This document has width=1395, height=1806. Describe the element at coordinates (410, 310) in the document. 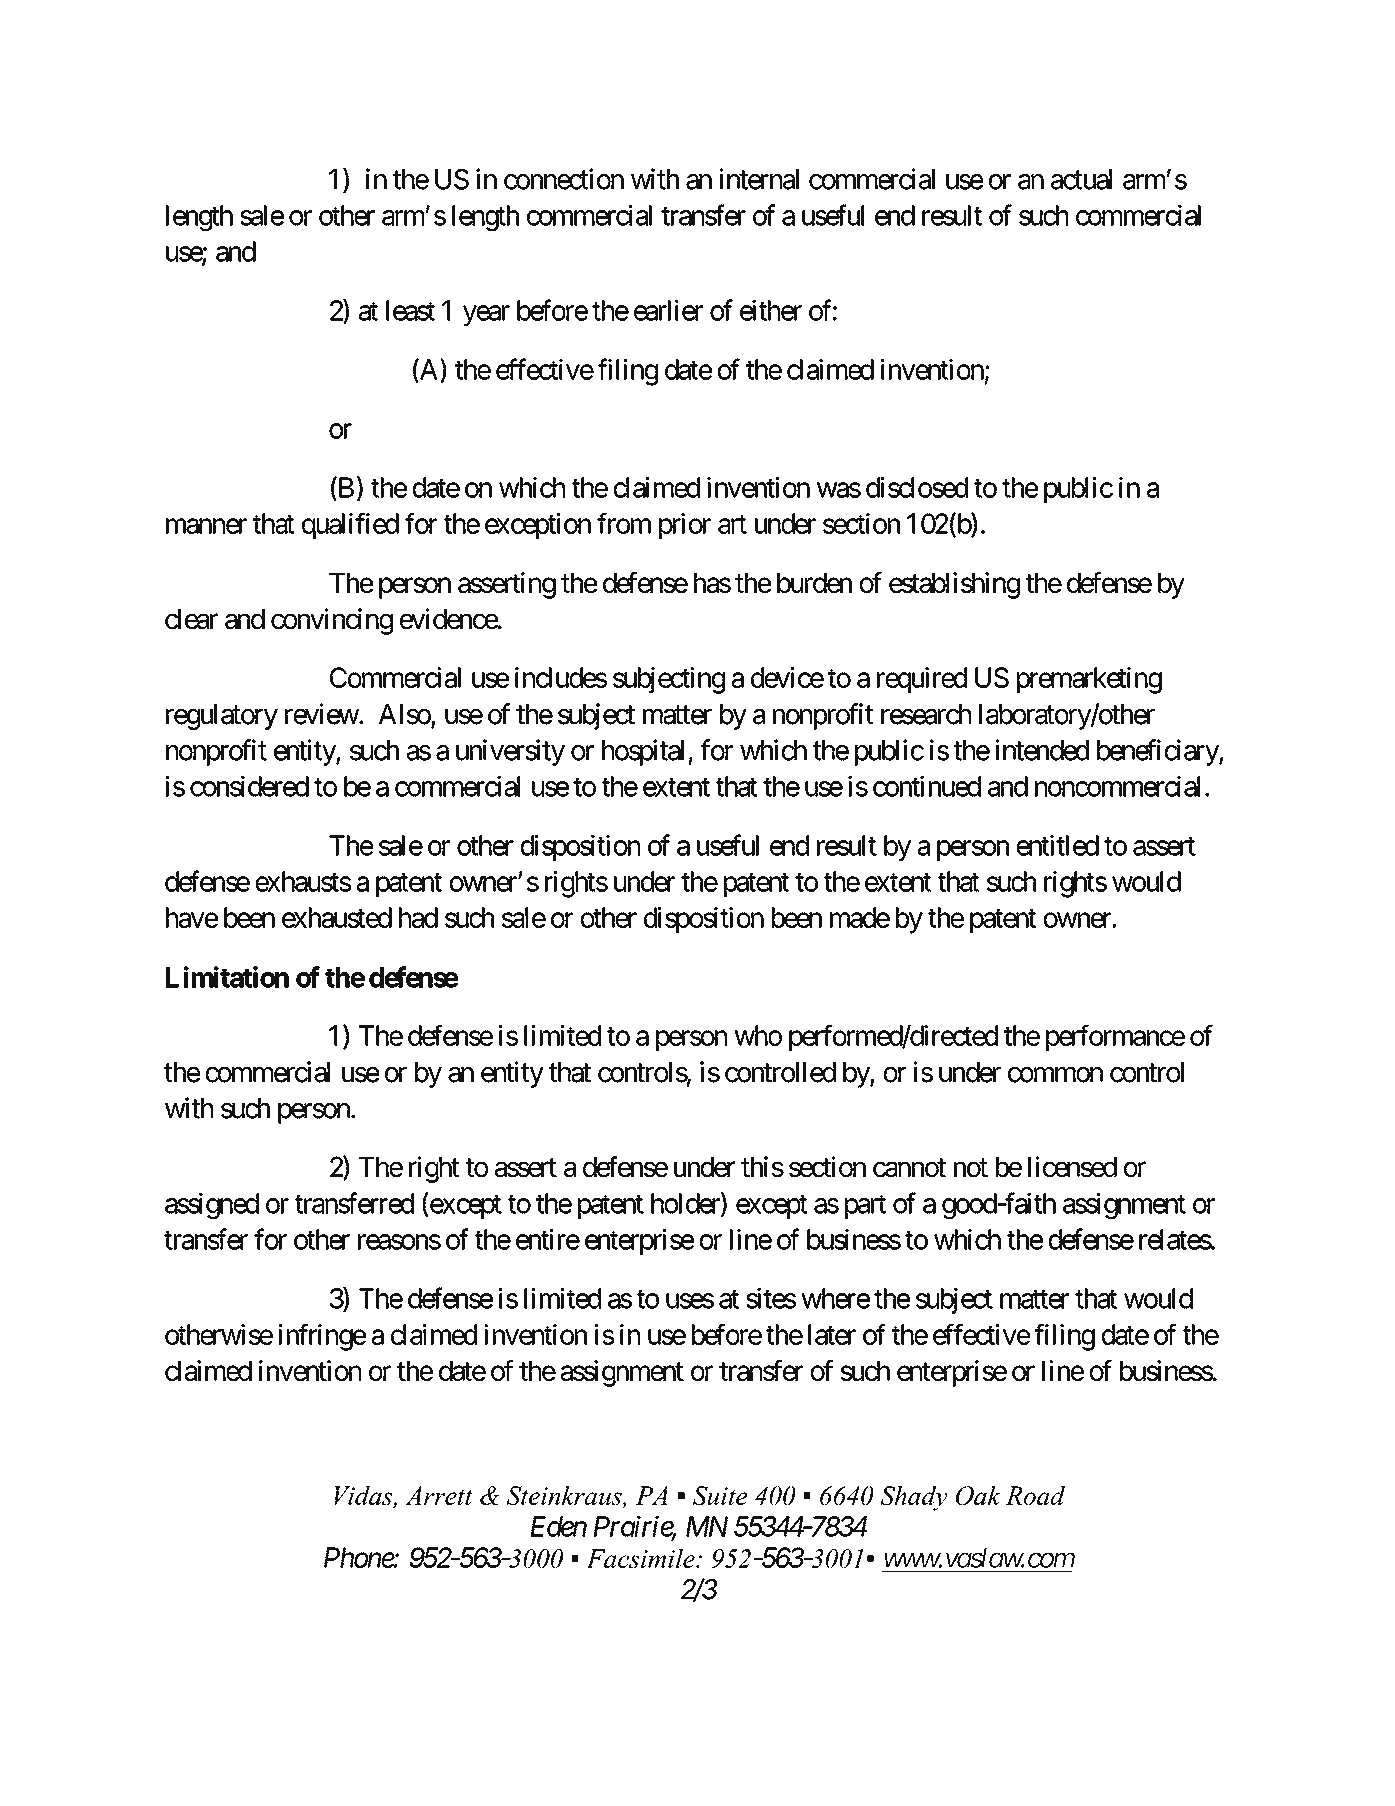

I see `least` at that location.
